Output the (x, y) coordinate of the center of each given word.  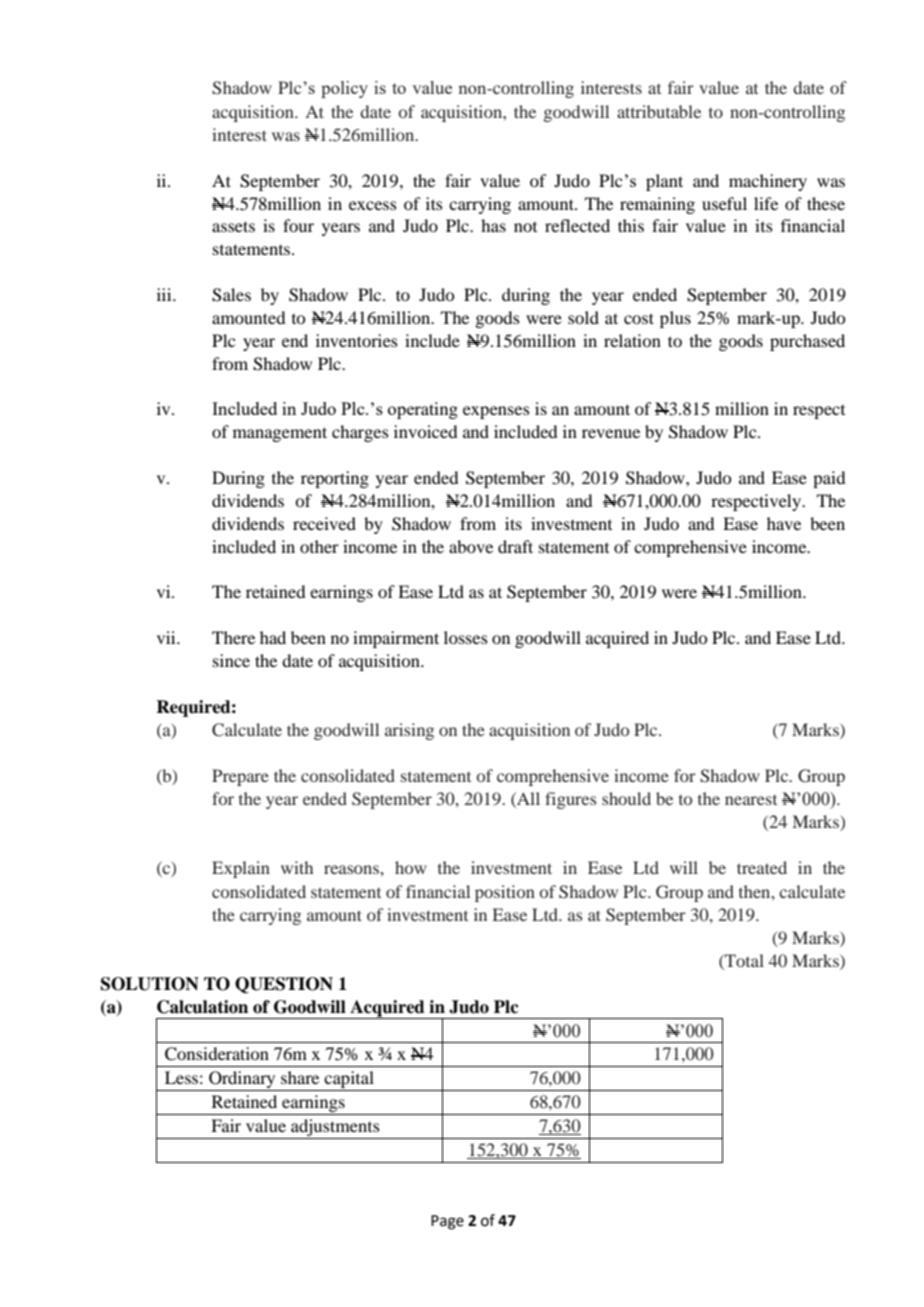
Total (743, 960)
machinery (768, 182)
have (784, 523)
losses (466, 637)
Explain (241, 869)
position (505, 893)
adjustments (335, 1129)
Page (447, 1222)
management (280, 434)
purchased (807, 342)
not (525, 227)
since (231, 660)
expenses (496, 412)
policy (344, 89)
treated (762, 867)
